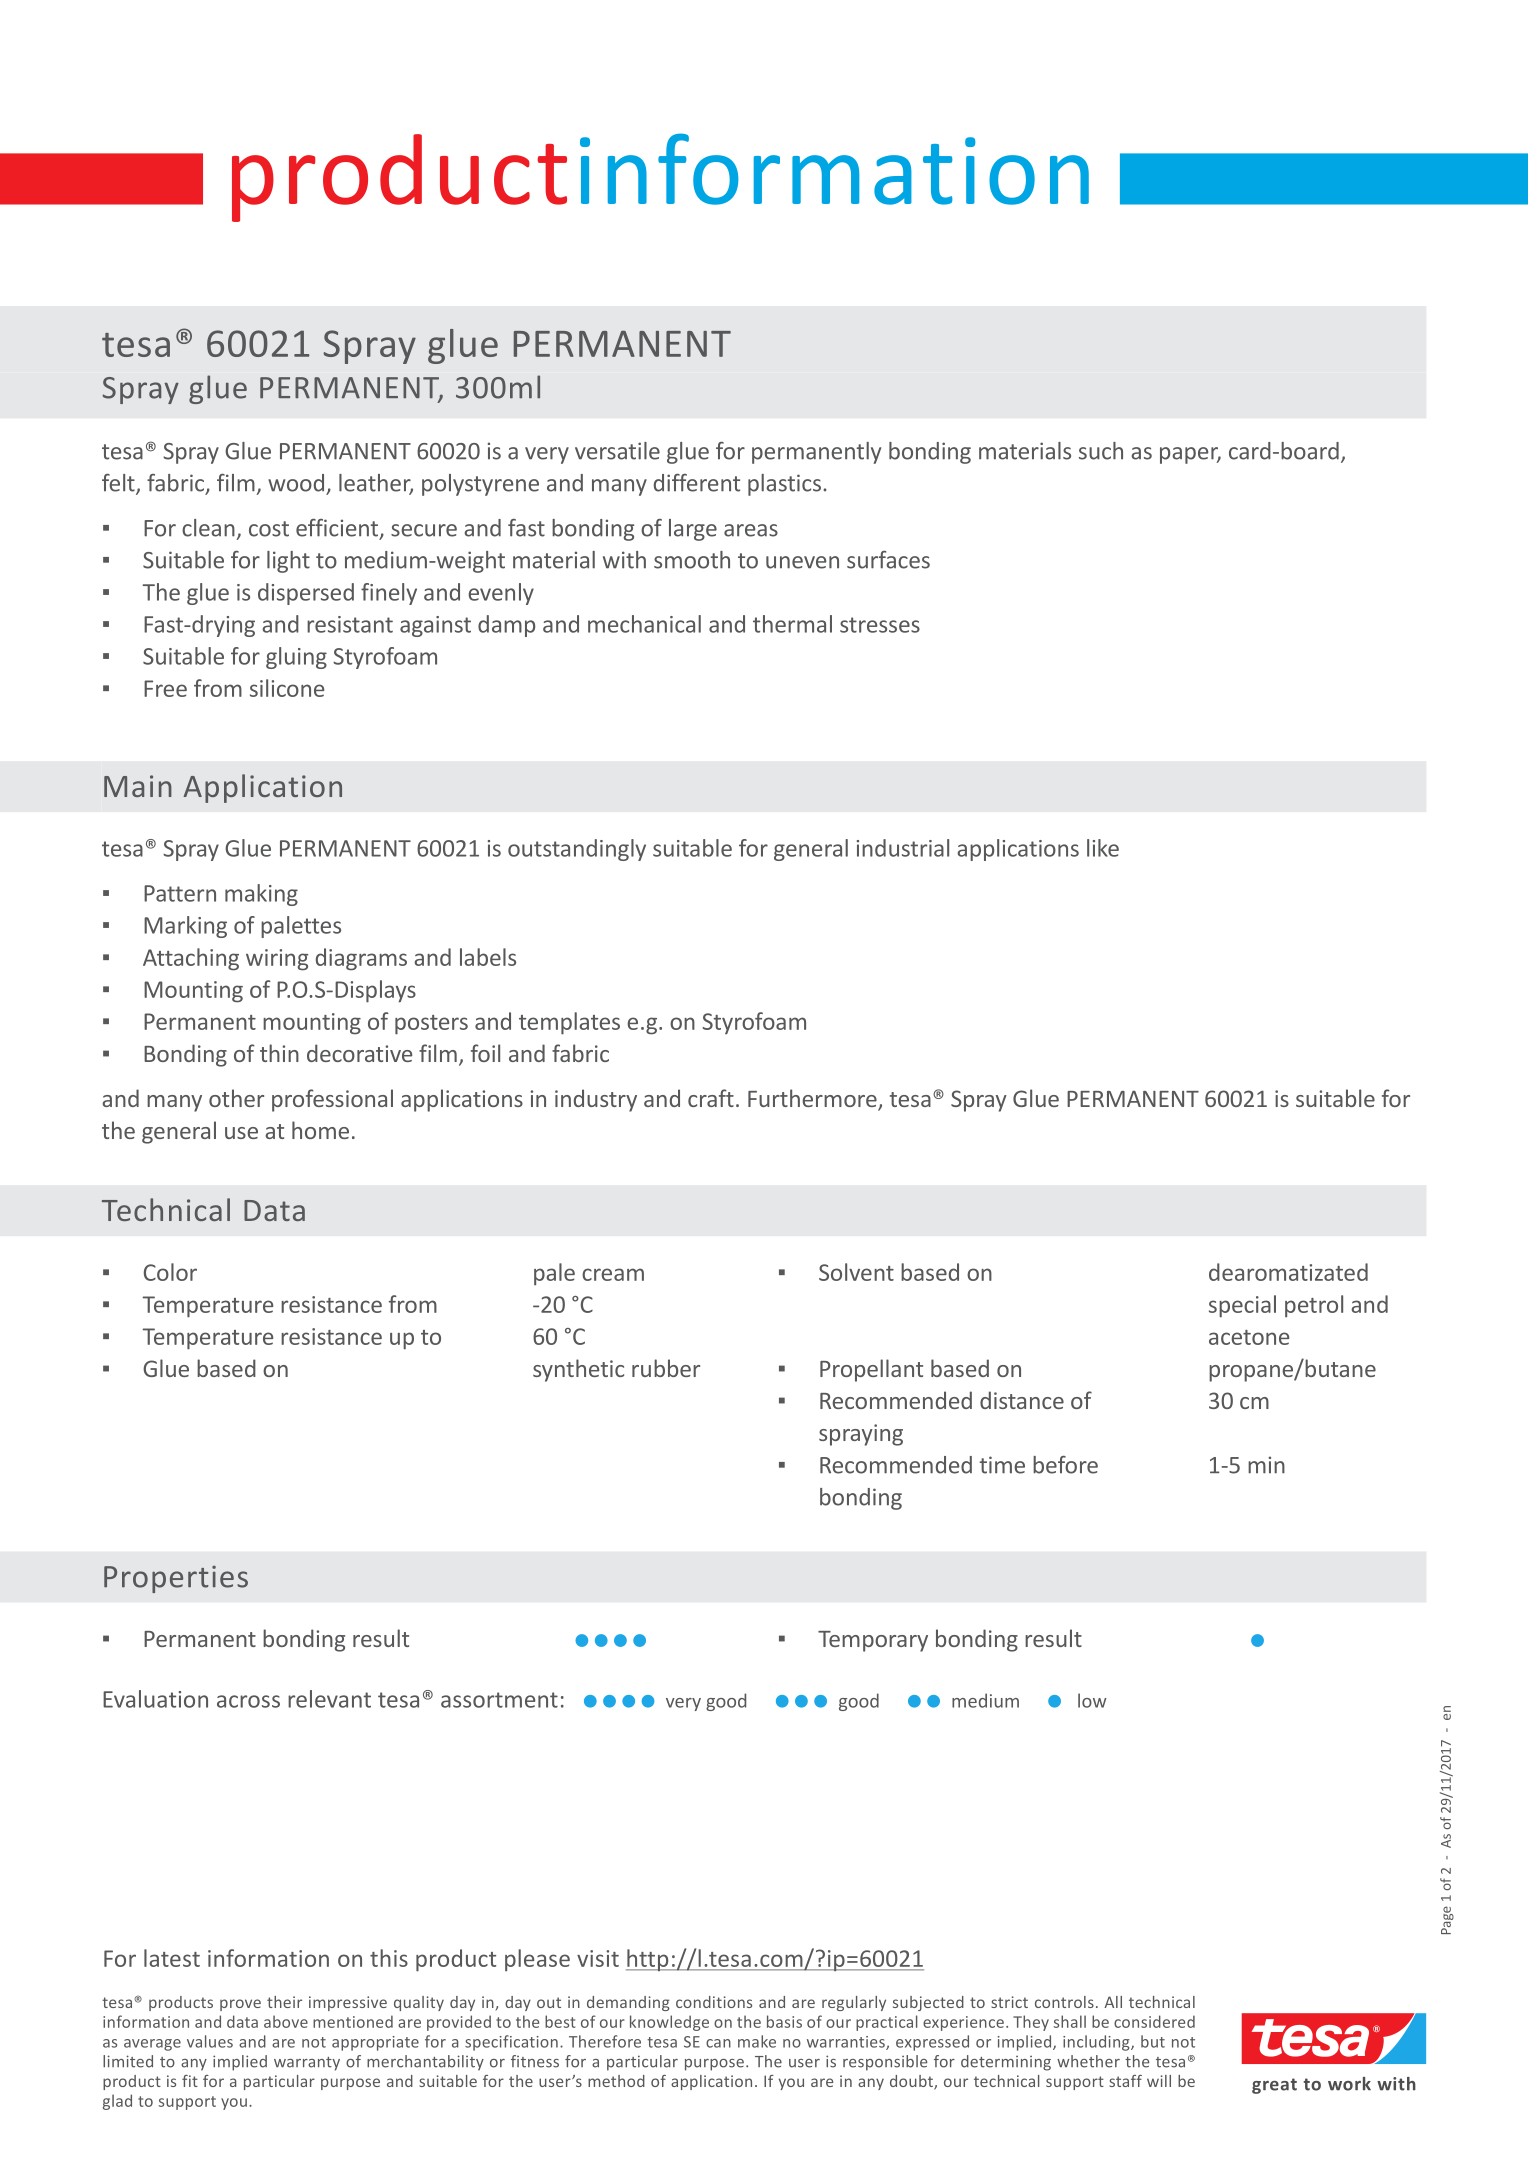 The width and height of the image is (1528, 2162). I want to click on will, so click(1159, 2081).
